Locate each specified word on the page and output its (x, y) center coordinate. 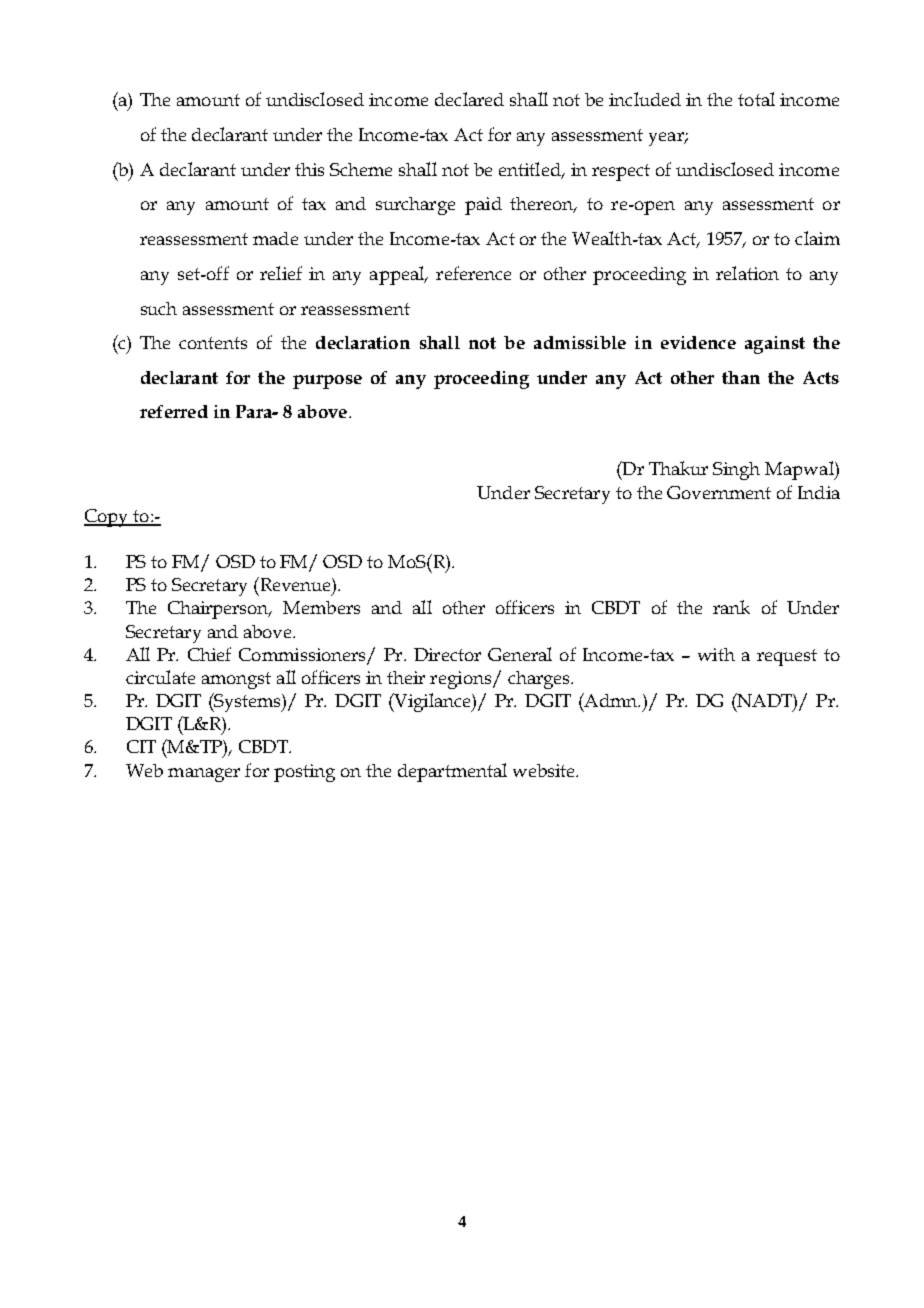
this (309, 169)
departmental (452, 772)
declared (469, 99)
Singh (736, 471)
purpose (327, 382)
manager (204, 775)
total (756, 99)
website (545, 770)
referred (174, 411)
